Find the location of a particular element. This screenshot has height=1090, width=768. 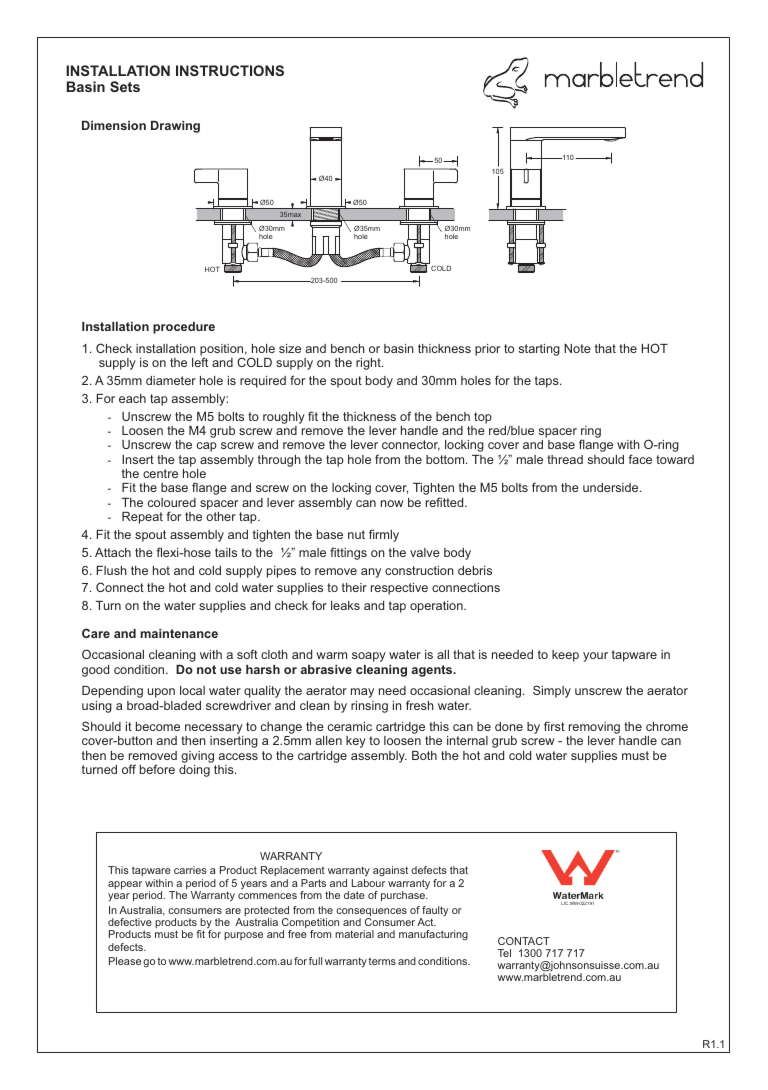

material is located at coordinates (354, 934).
